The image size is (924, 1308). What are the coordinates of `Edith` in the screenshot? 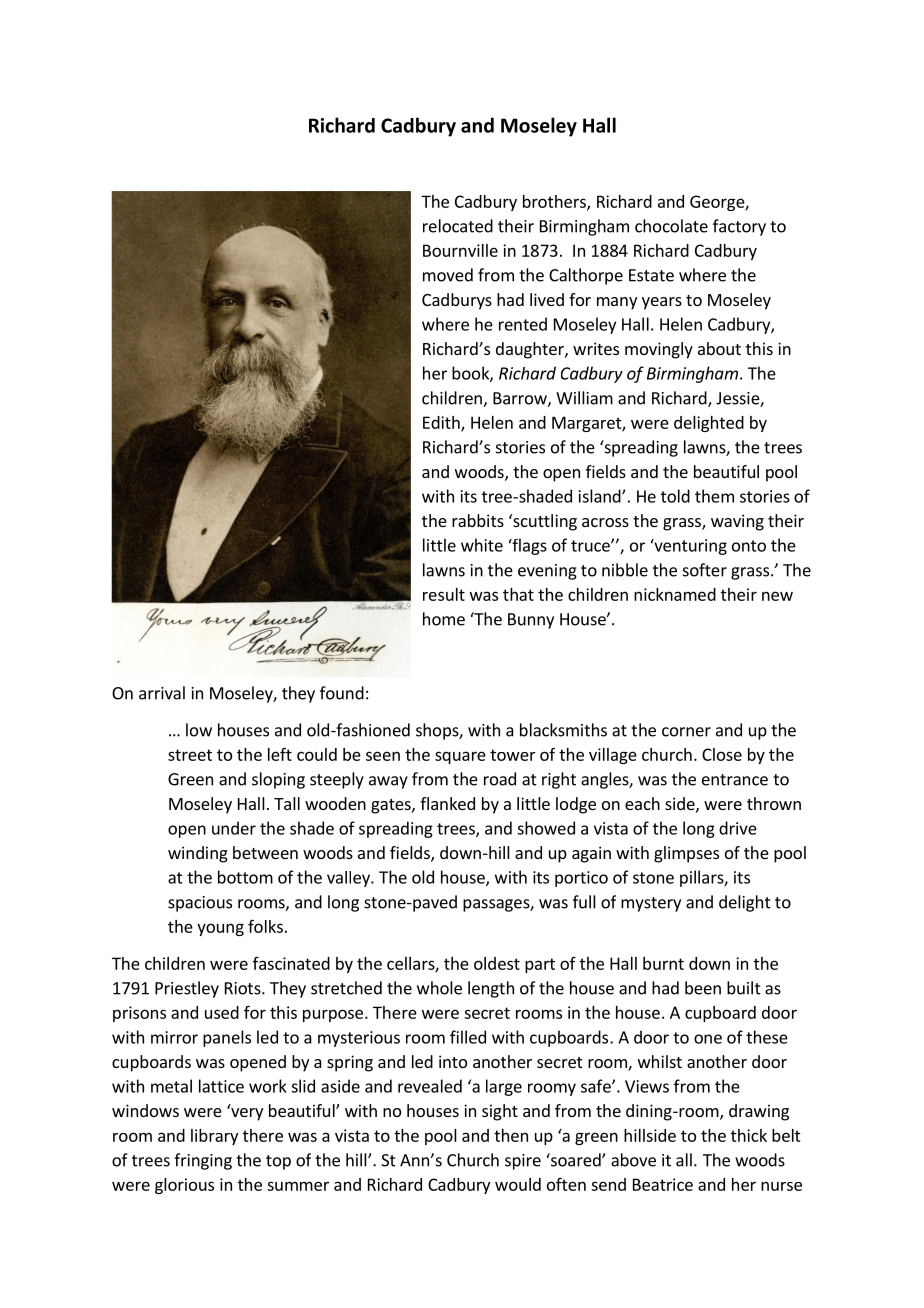 It's located at (442, 423).
